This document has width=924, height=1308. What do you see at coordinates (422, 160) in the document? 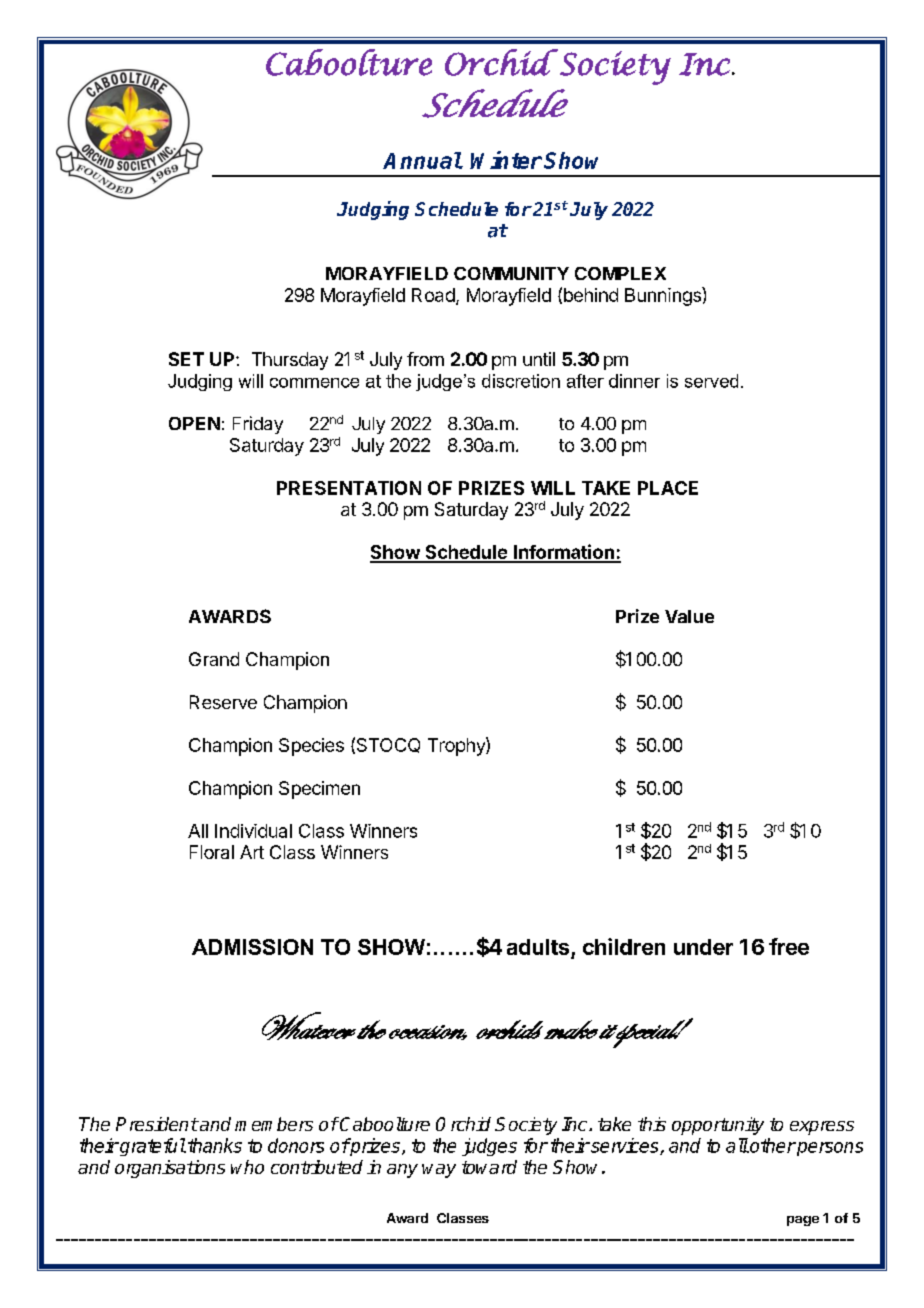
I see `Annual` at bounding box center [422, 160].
